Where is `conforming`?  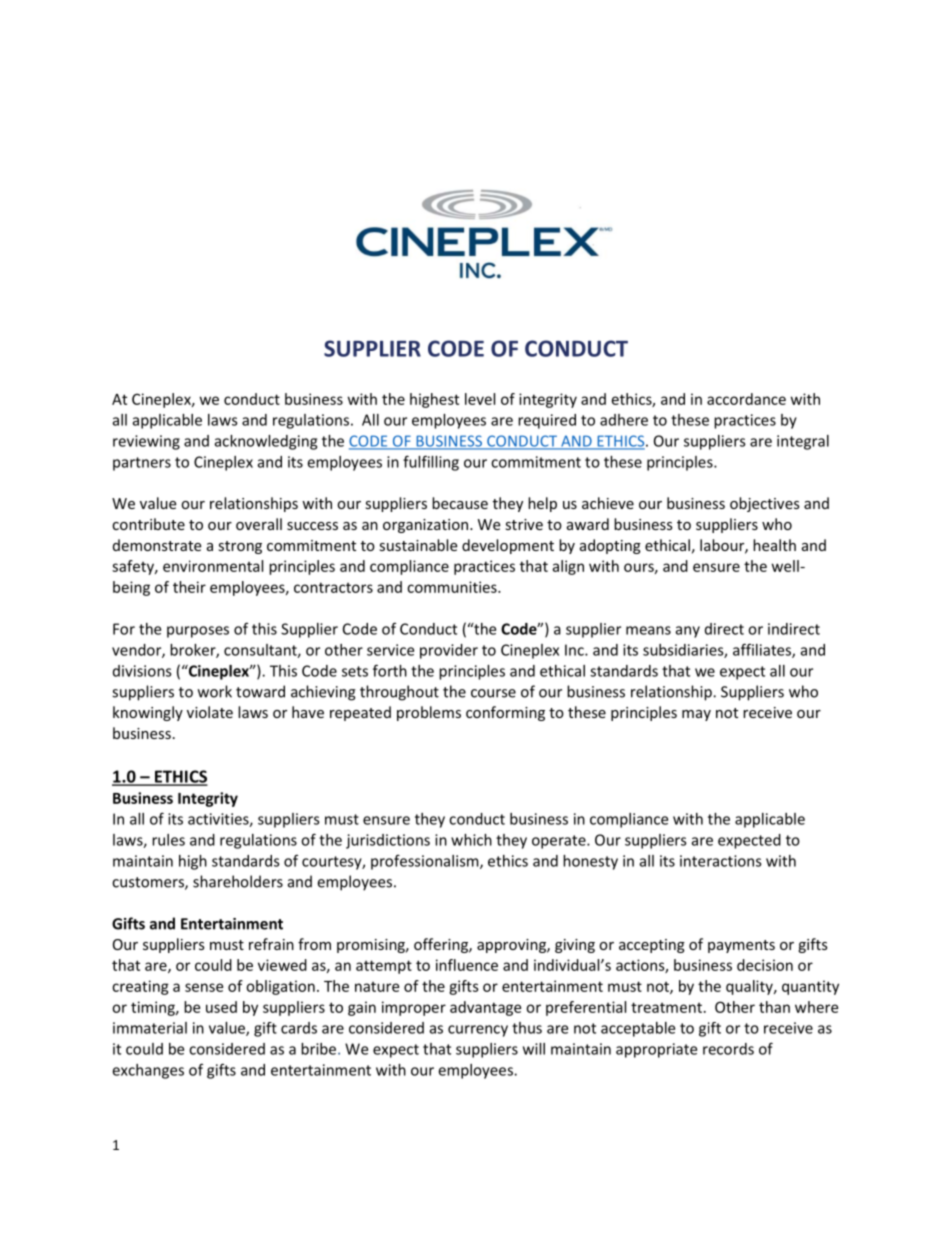 conforming is located at coordinates (505, 713).
